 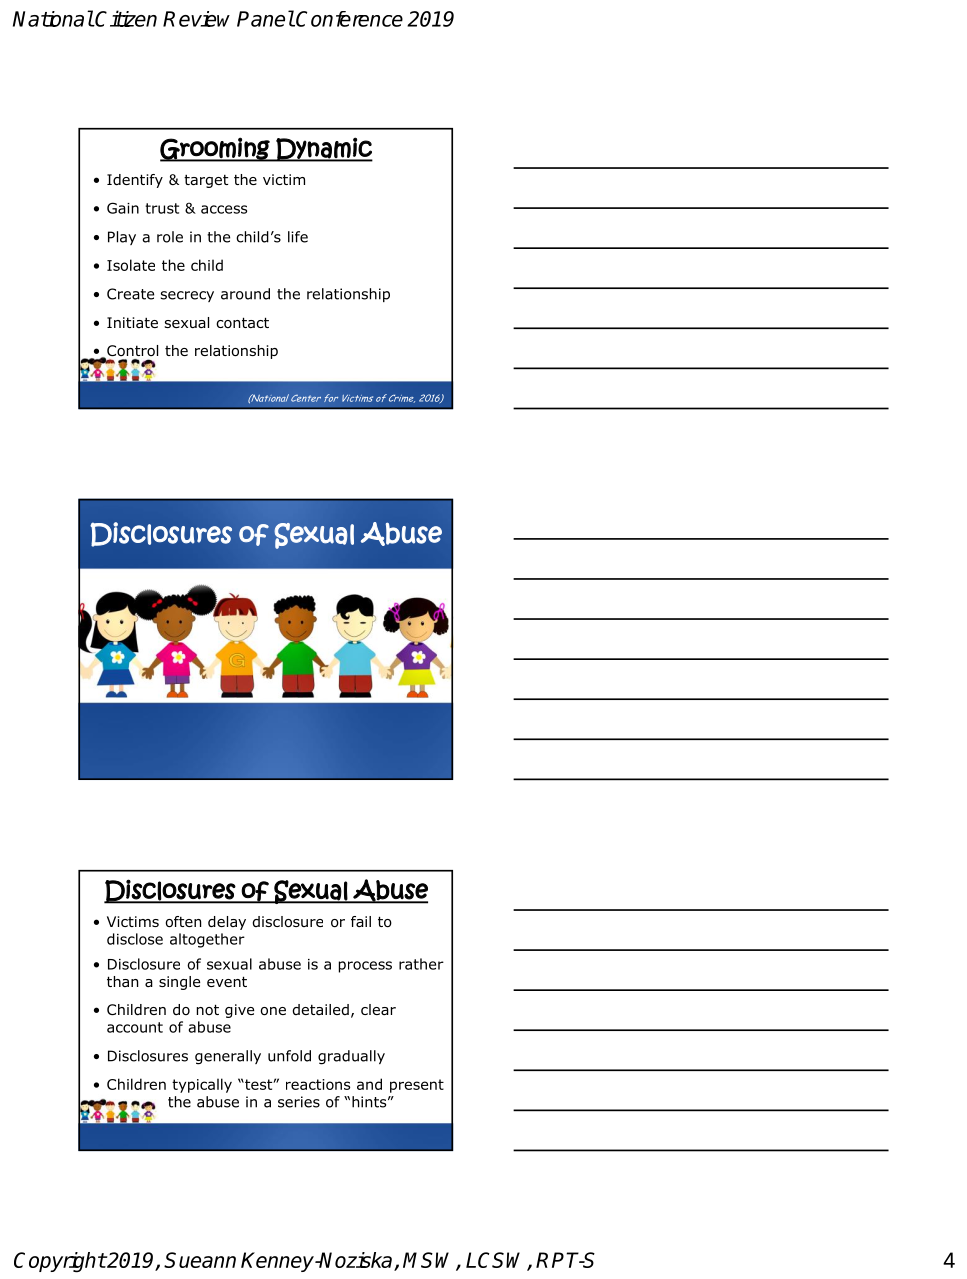 What do you see at coordinates (349, 19) in the document?
I see `Conference` at bounding box center [349, 19].
